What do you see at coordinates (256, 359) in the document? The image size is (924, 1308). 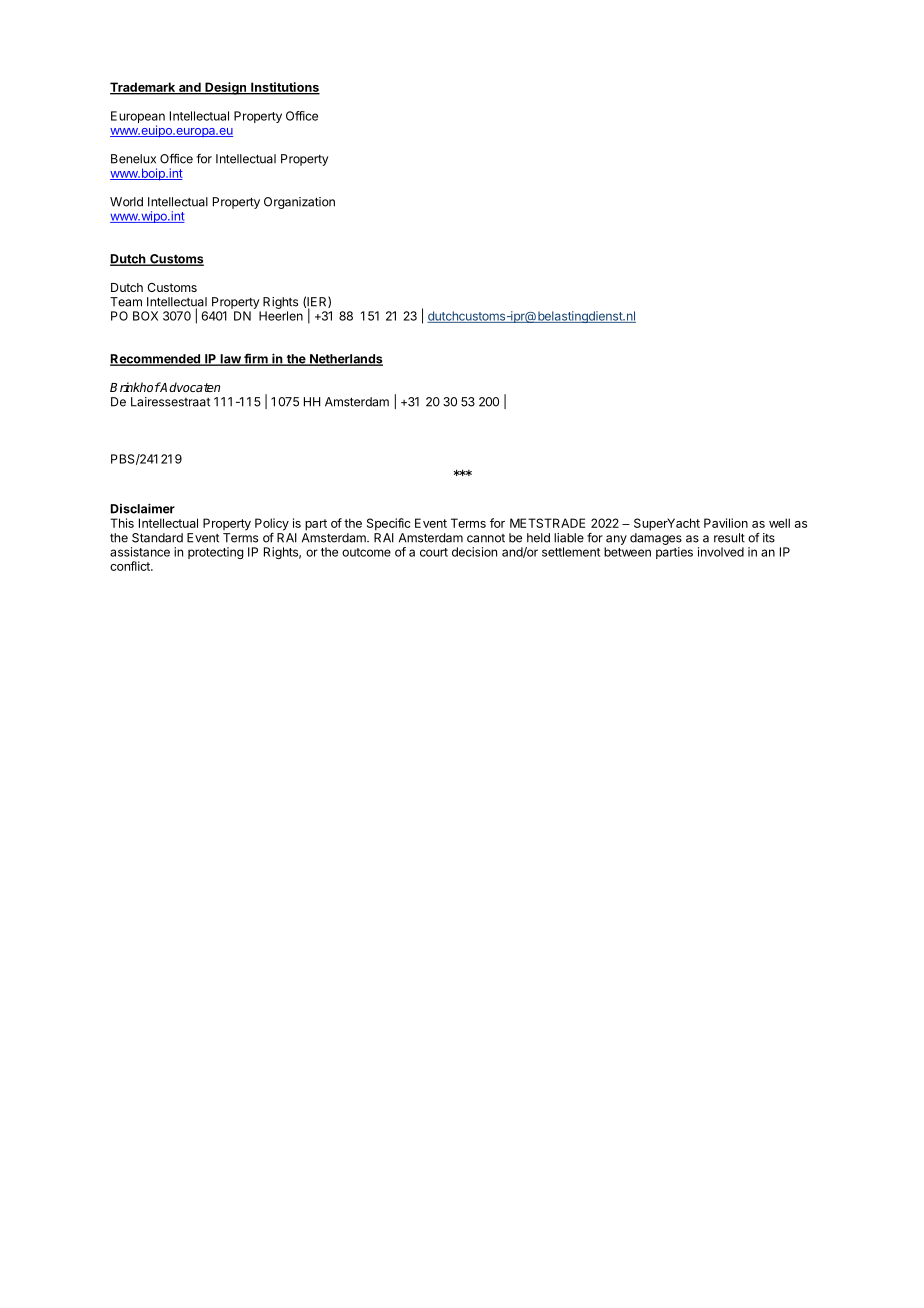 I see `firm` at bounding box center [256, 359].
